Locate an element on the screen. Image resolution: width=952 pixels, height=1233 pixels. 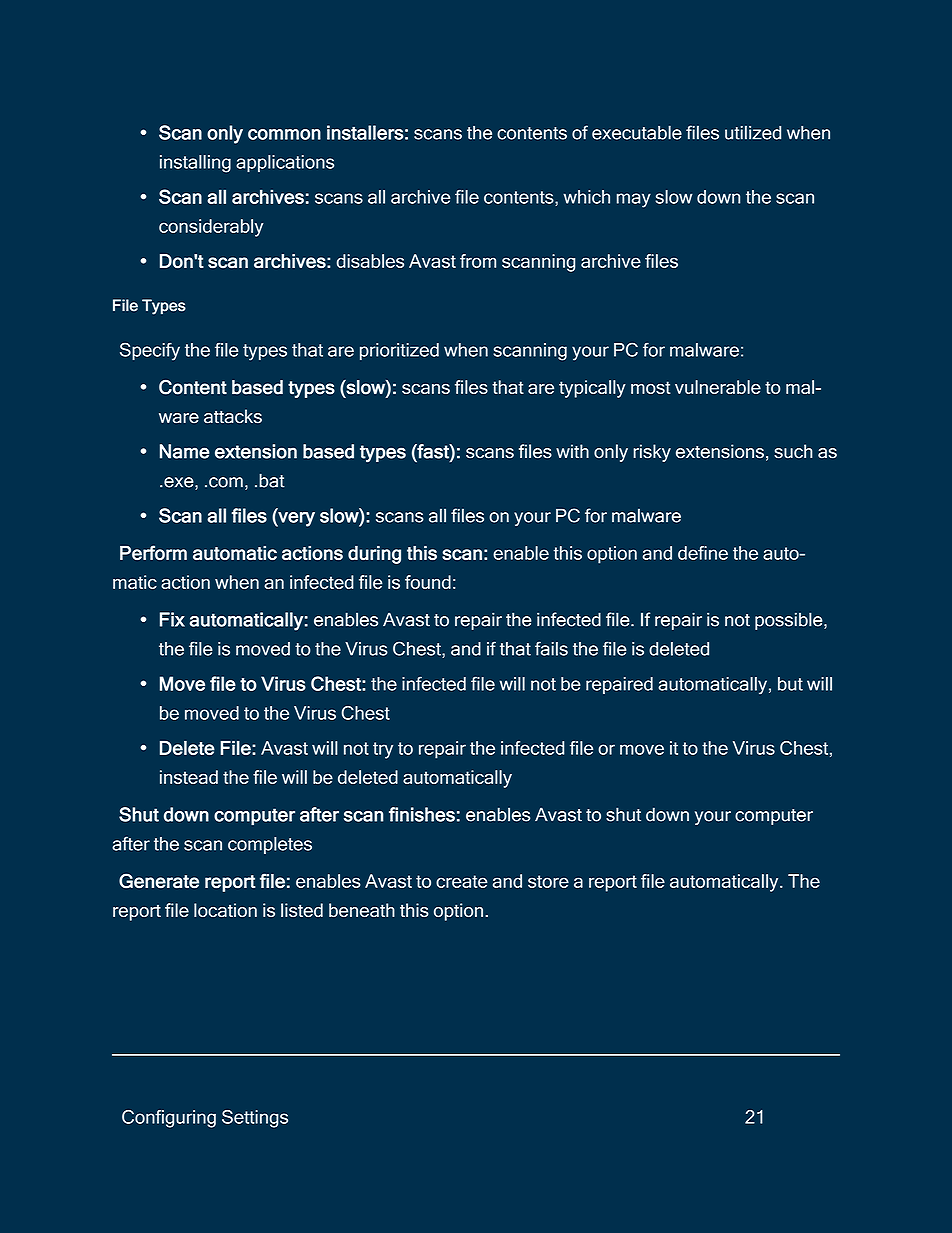
utilized is located at coordinates (753, 132).
